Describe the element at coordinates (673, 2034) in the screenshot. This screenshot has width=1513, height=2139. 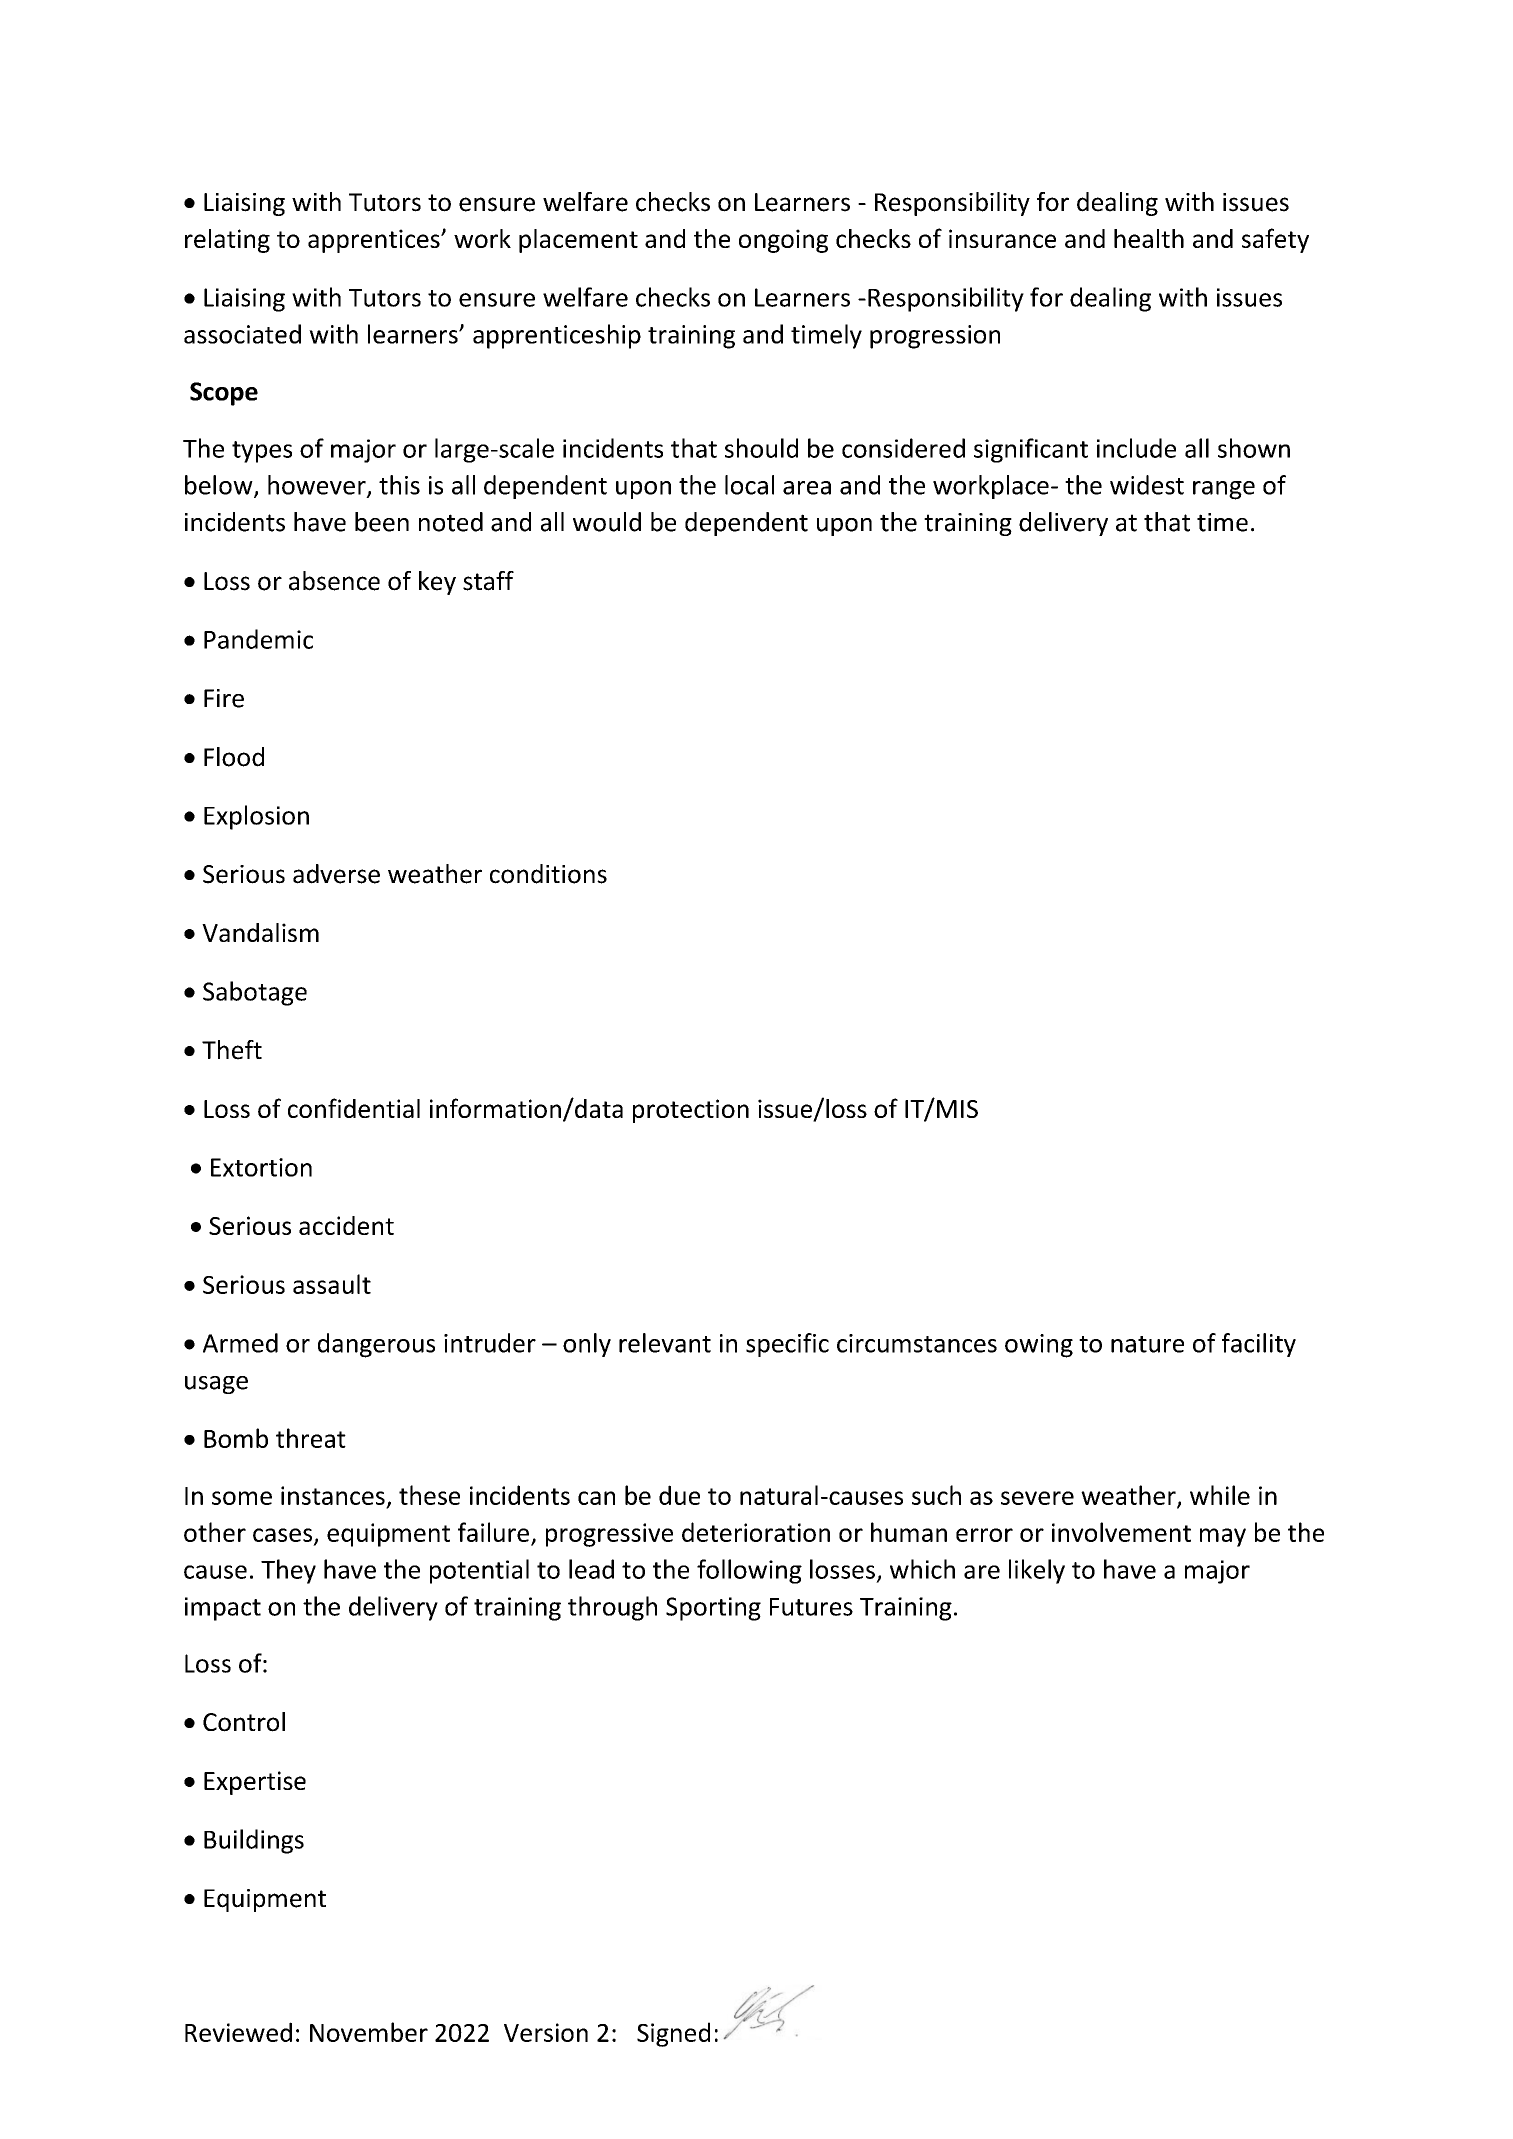
I see `Signed` at that location.
